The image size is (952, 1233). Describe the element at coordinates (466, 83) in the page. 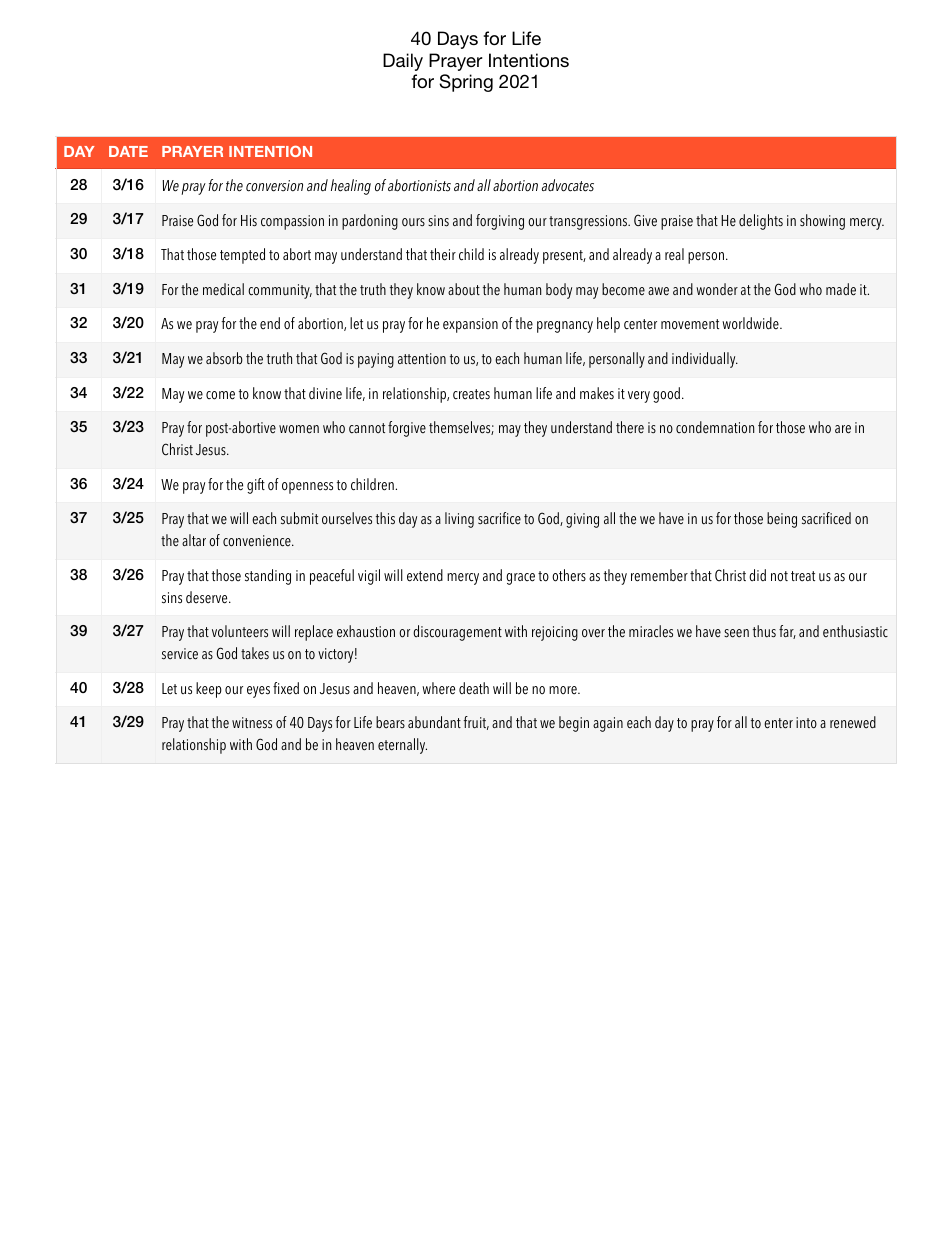

I see `Spring` at that location.
